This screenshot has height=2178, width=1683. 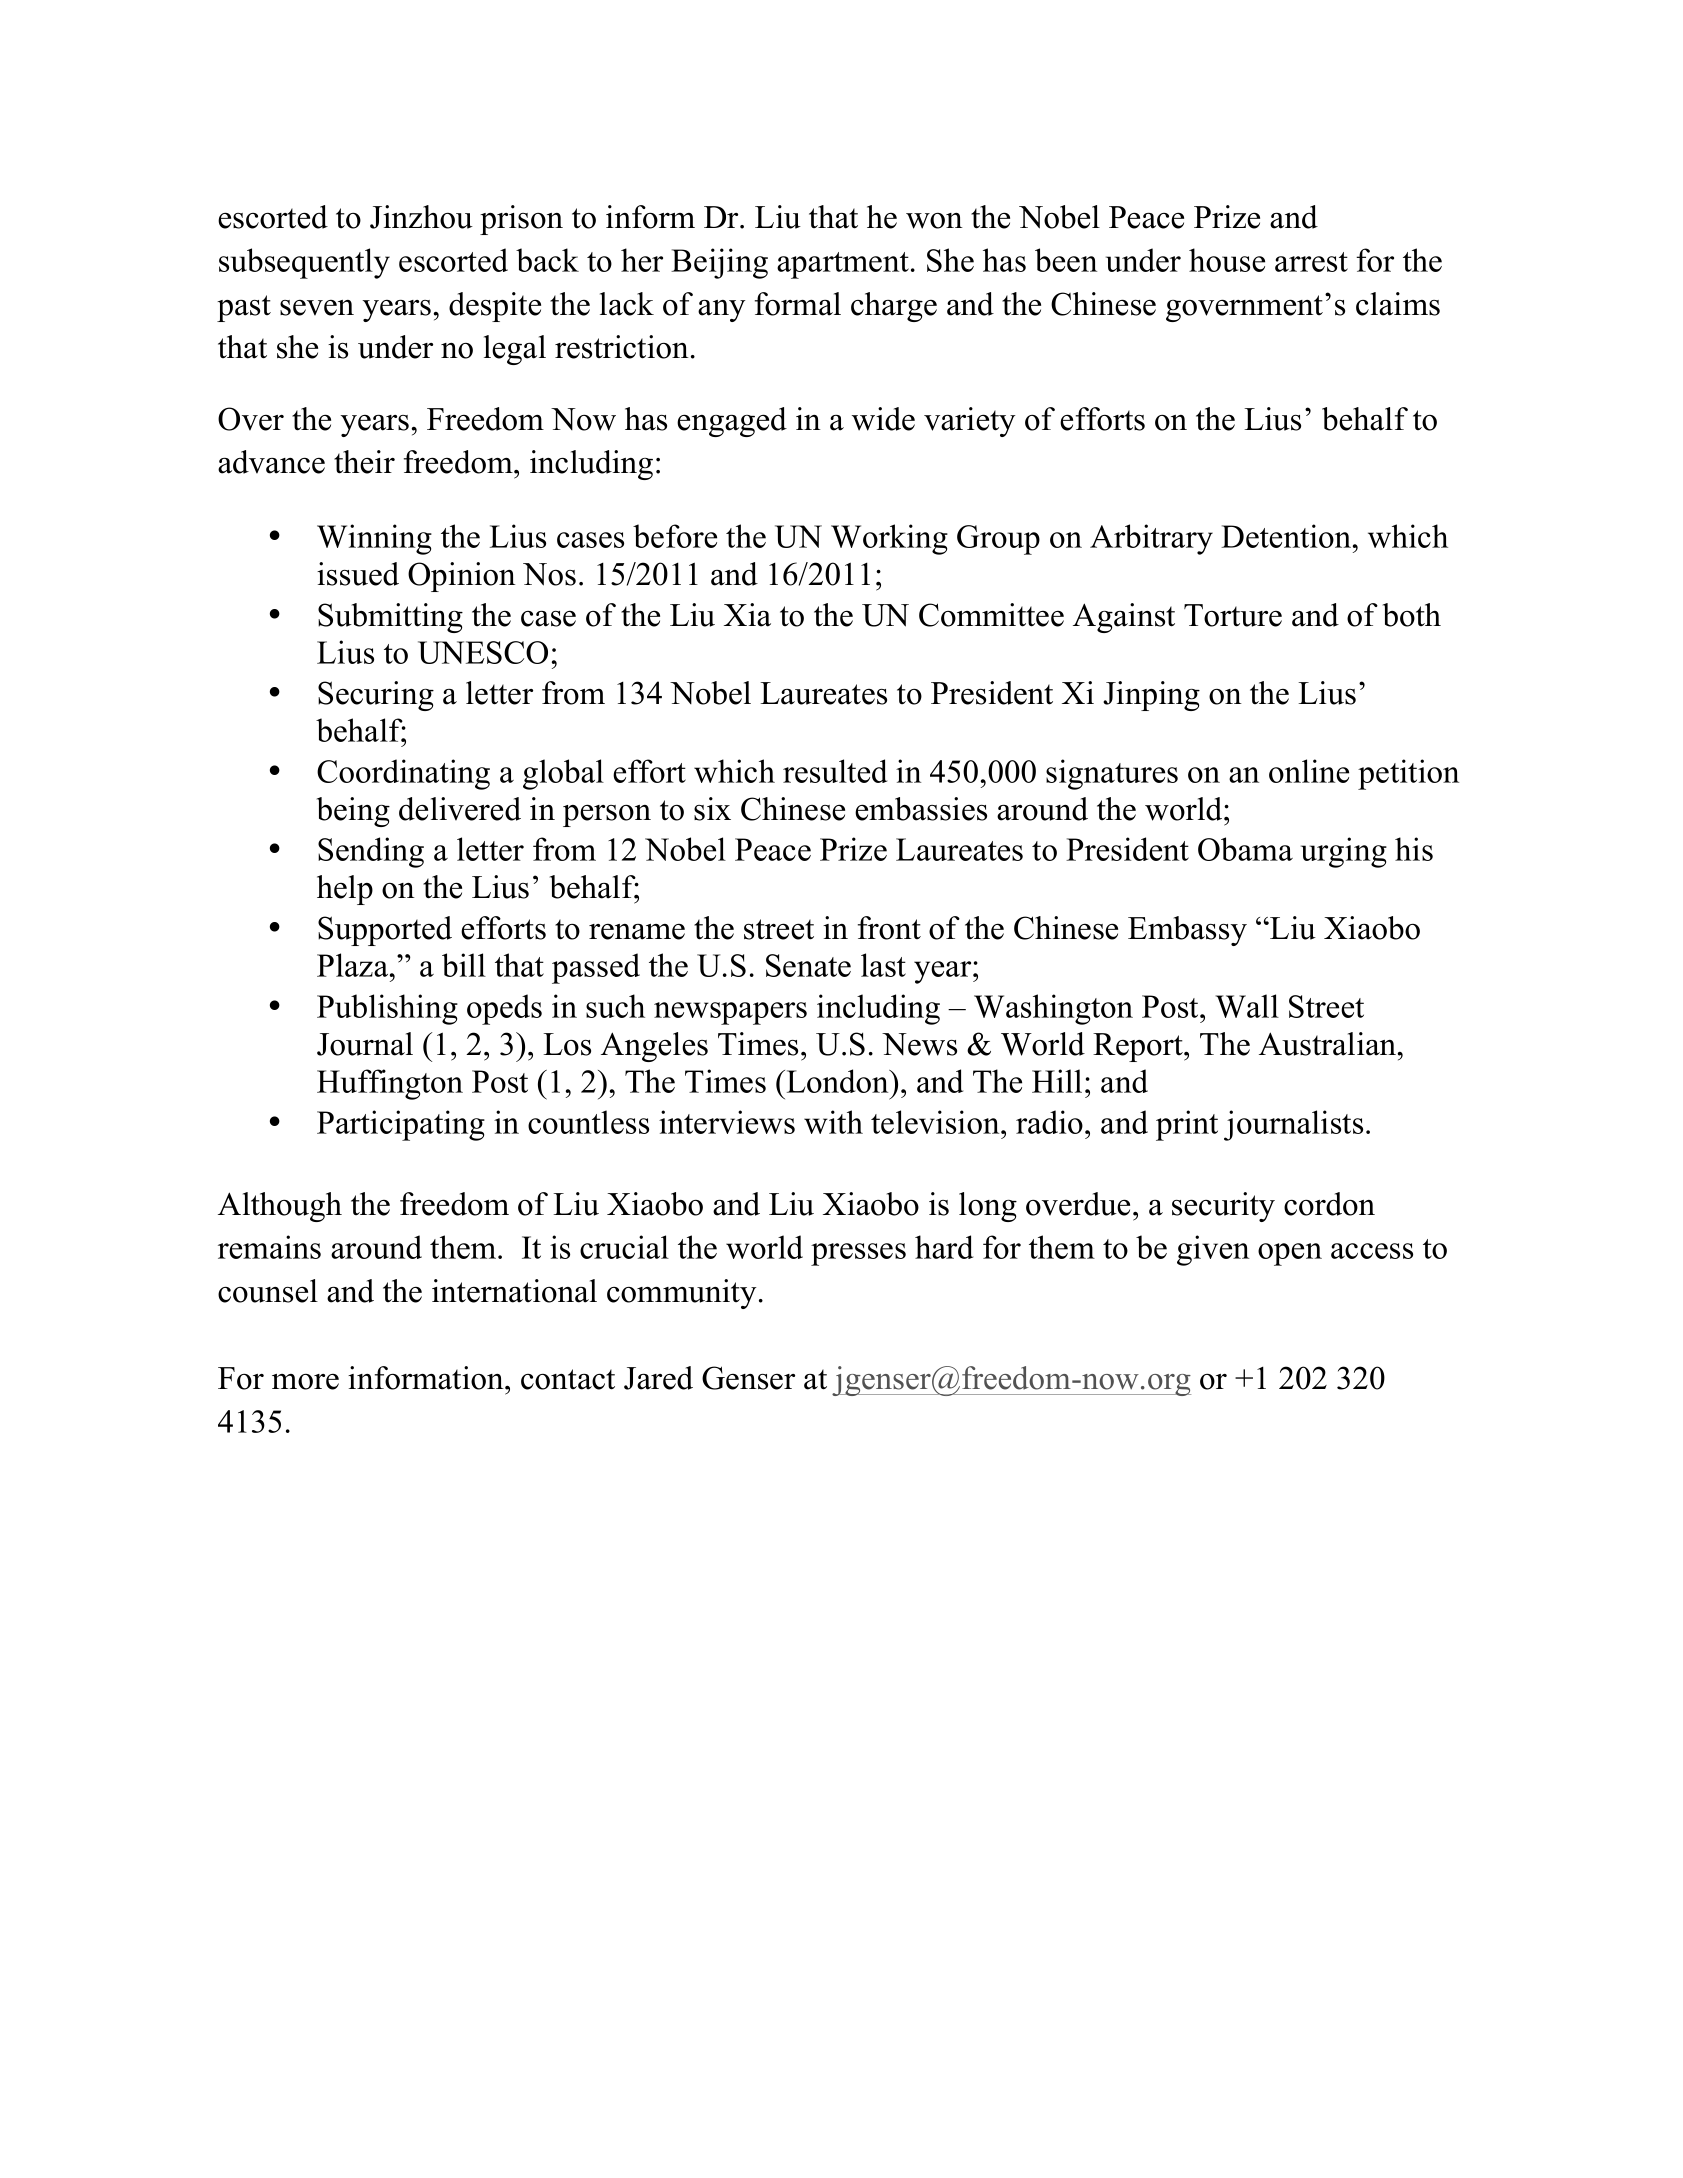 I want to click on apartment, so click(x=843, y=265).
